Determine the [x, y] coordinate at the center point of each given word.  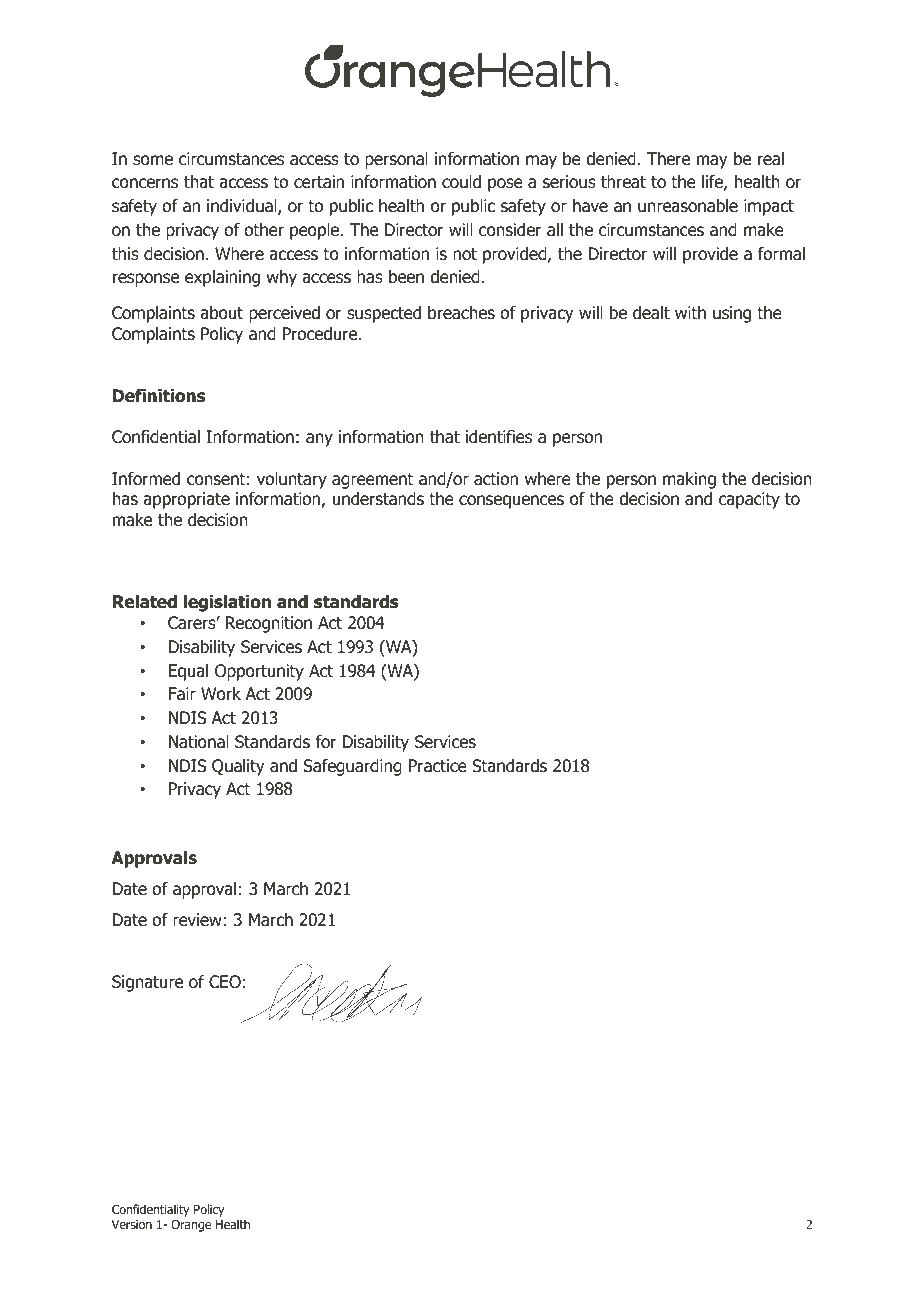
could [461, 182]
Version [132, 1224]
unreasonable [688, 206]
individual [243, 207]
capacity [749, 500]
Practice [438, 766]
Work [221, 694]
